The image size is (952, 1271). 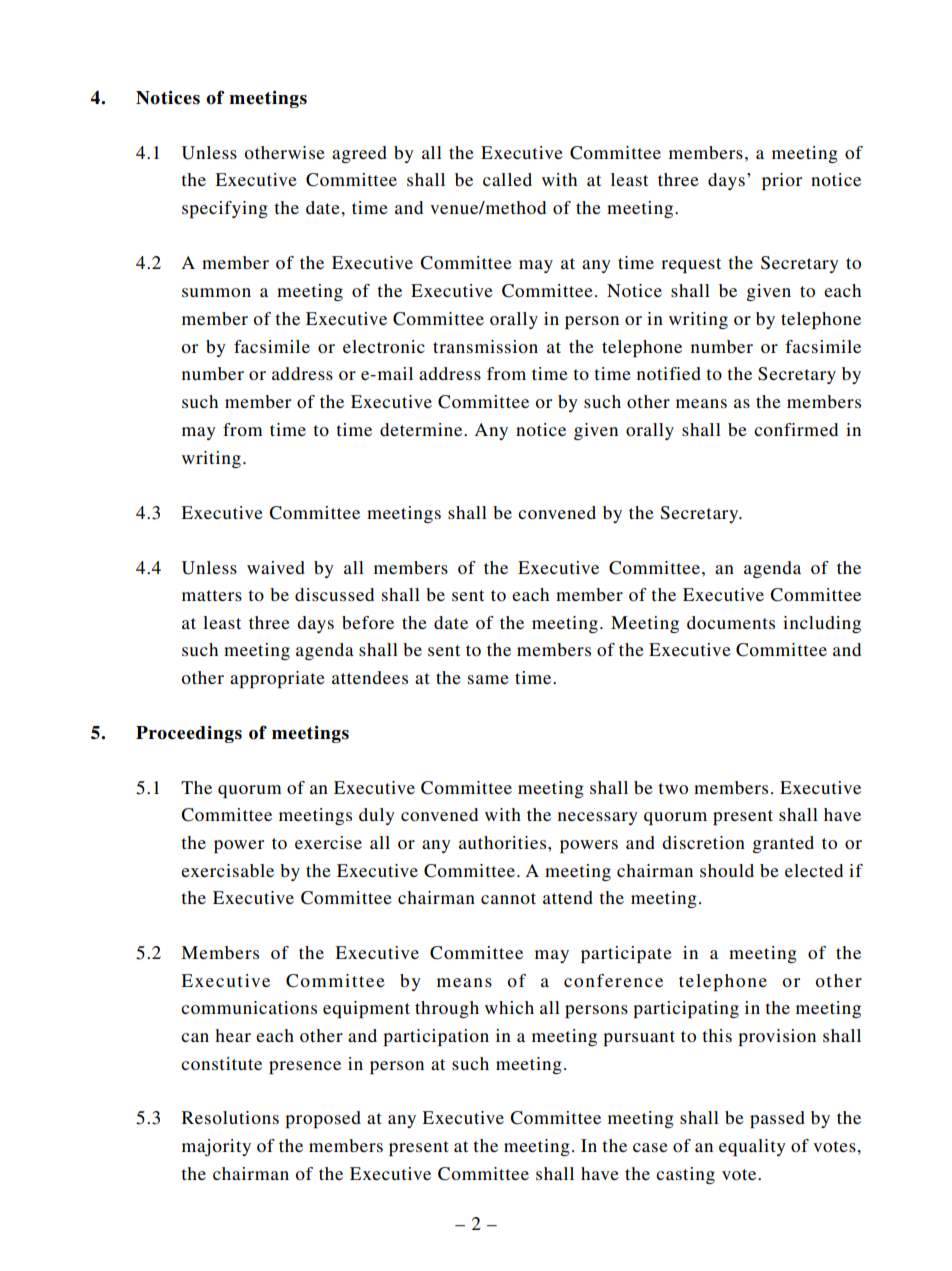 What do you see at coordinates (783, 844) in the page?
I see `granted` at bounding box center [783, 844].
